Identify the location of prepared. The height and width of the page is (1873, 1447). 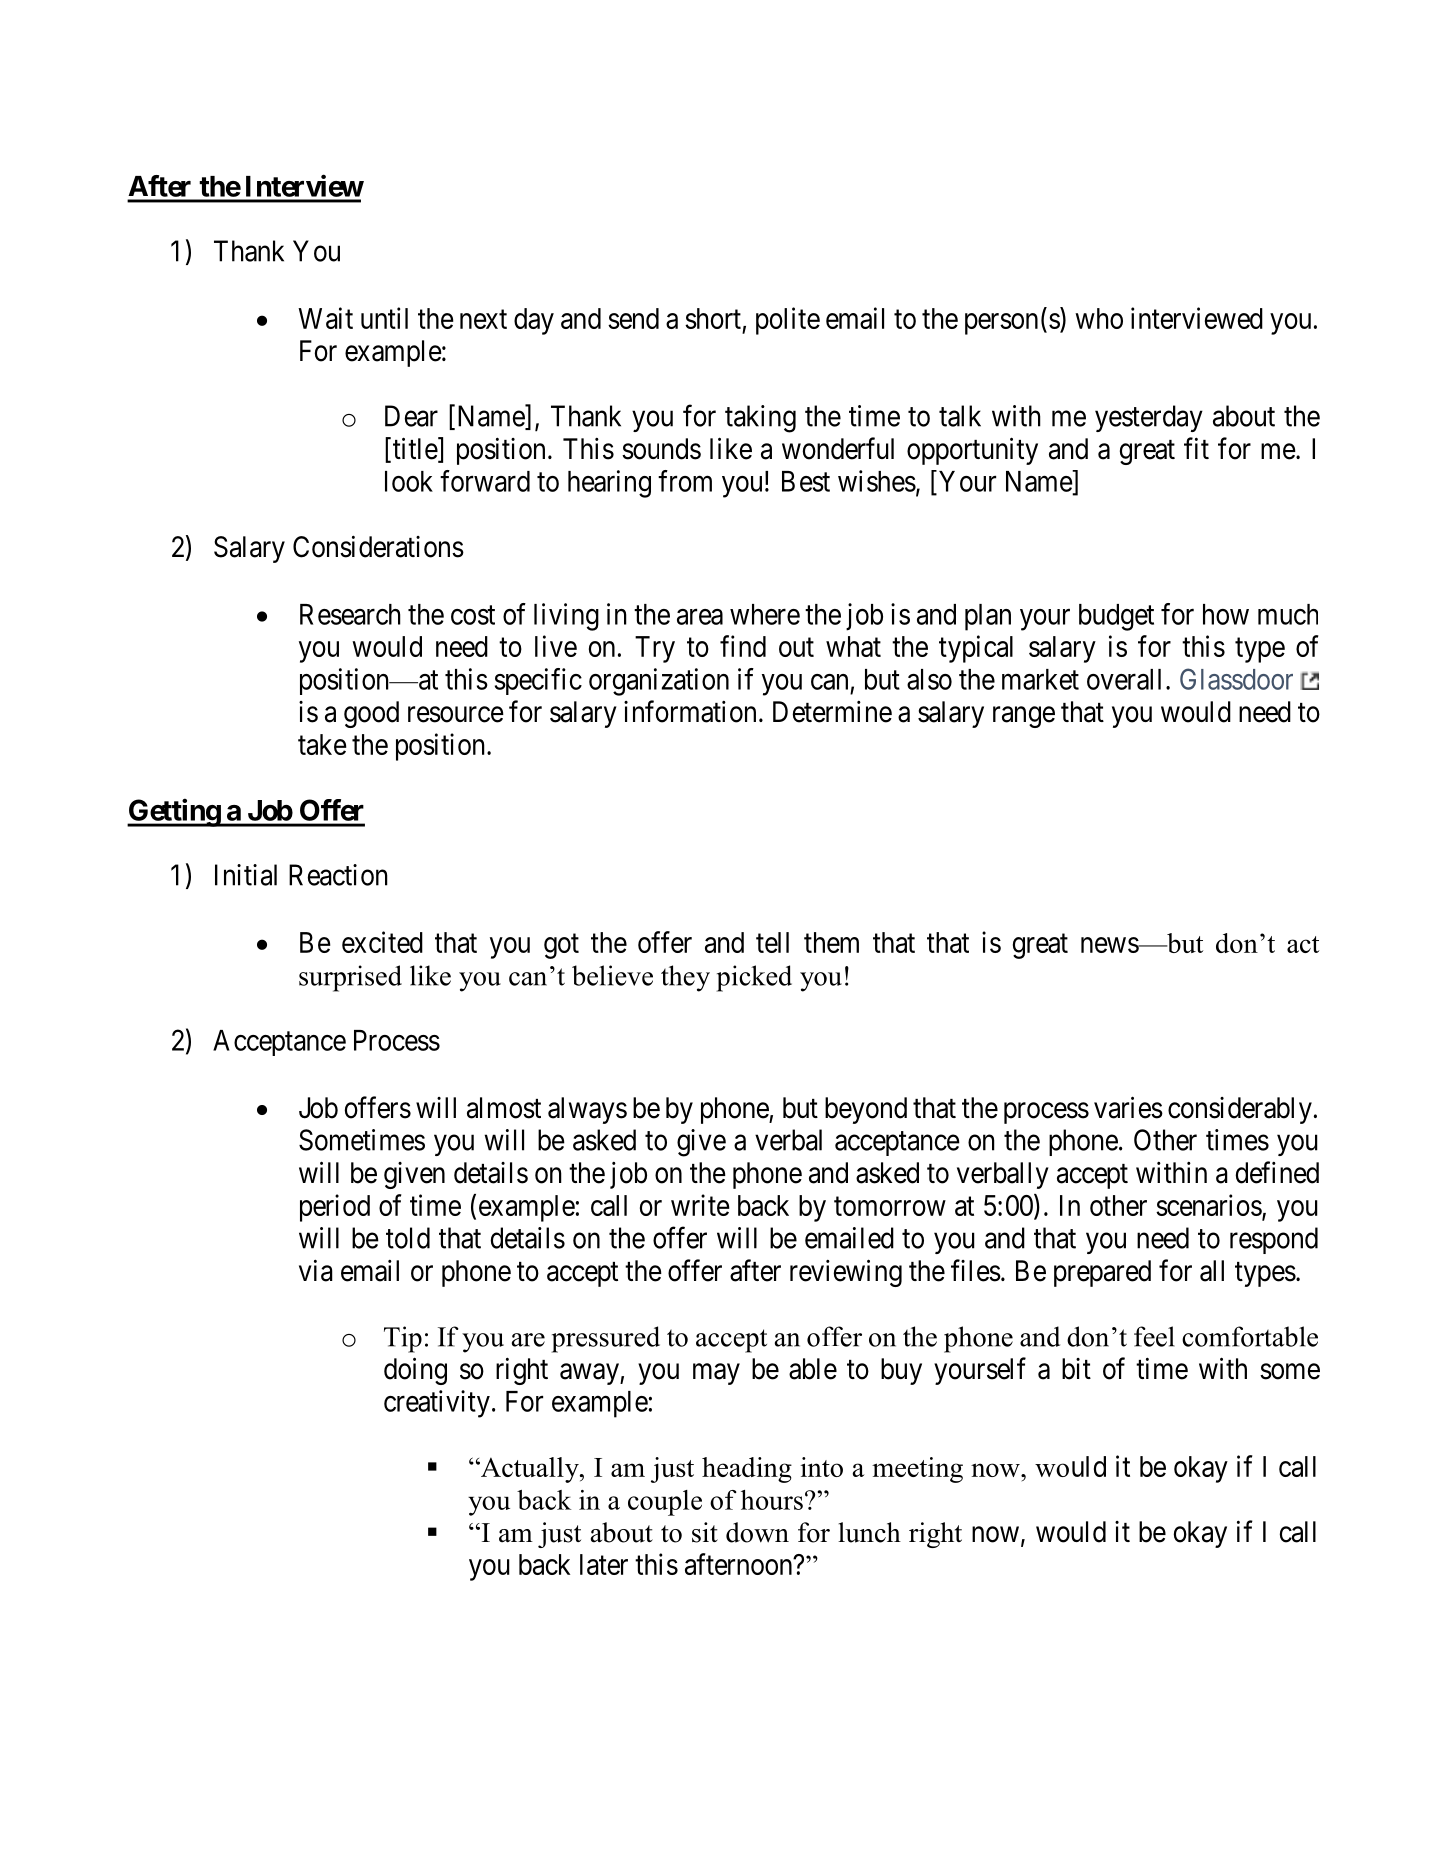
(1102, 1273).
